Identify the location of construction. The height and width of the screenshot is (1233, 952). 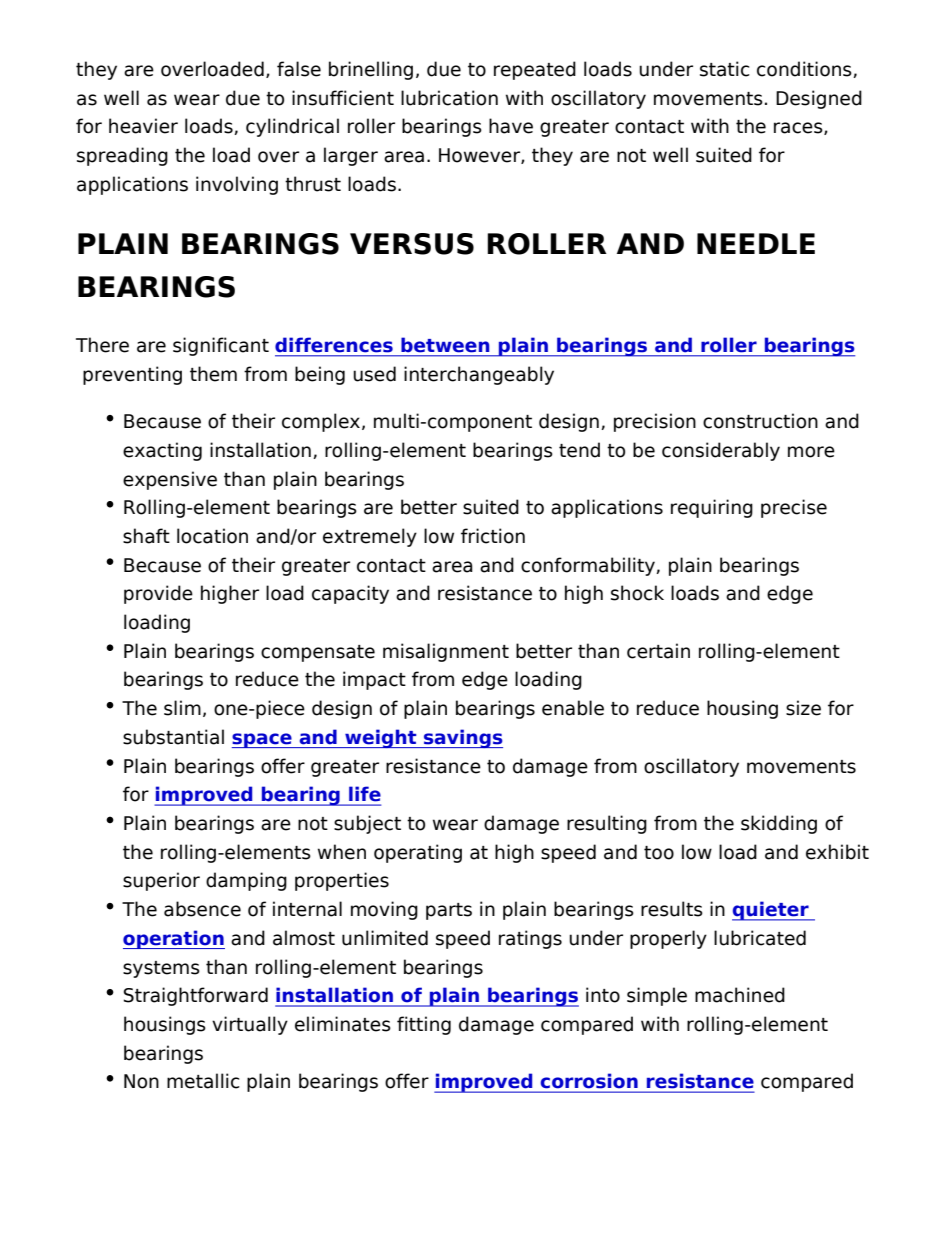
(760, 421).
